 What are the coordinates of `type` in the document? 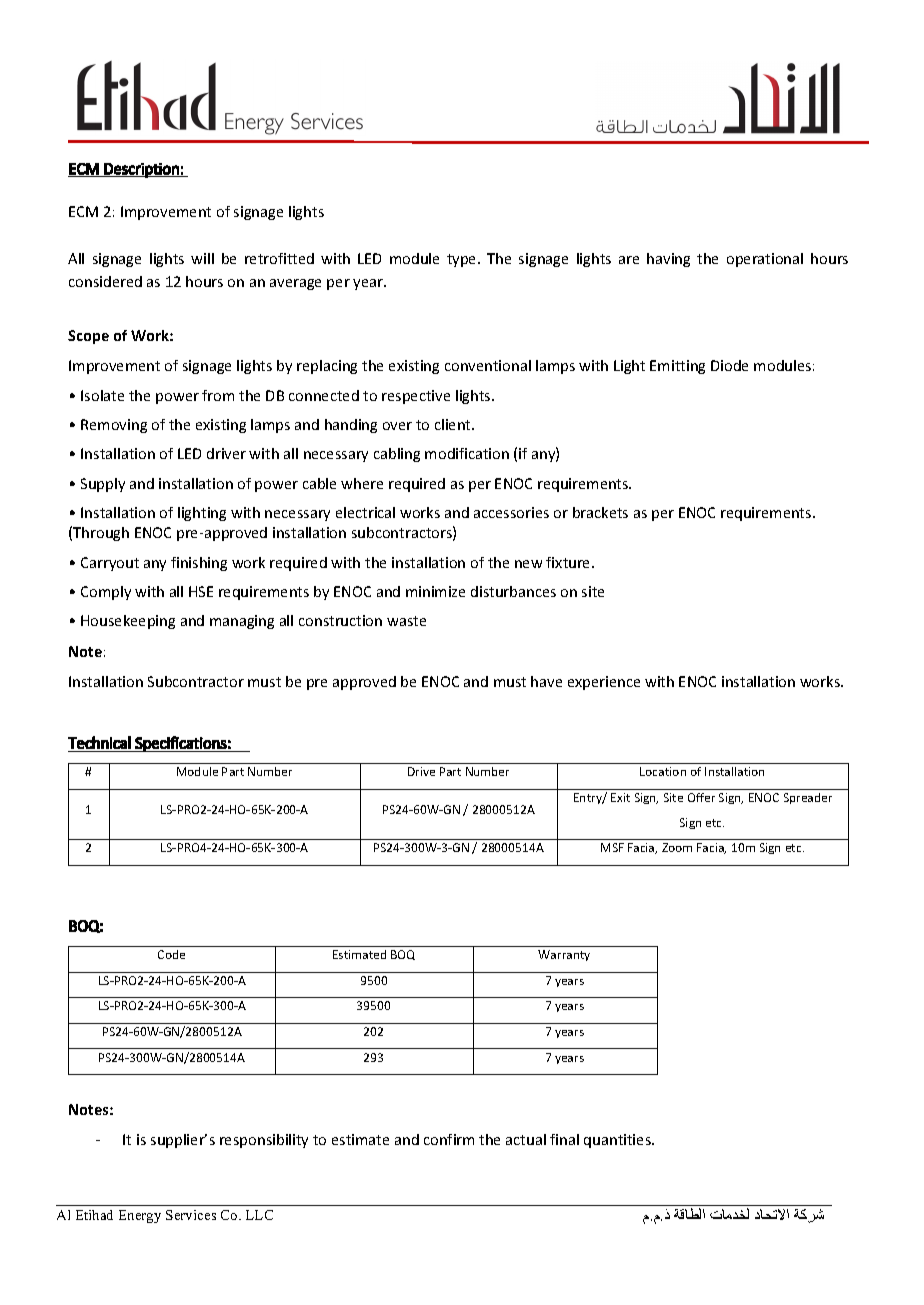 It's located at (463, 260).
